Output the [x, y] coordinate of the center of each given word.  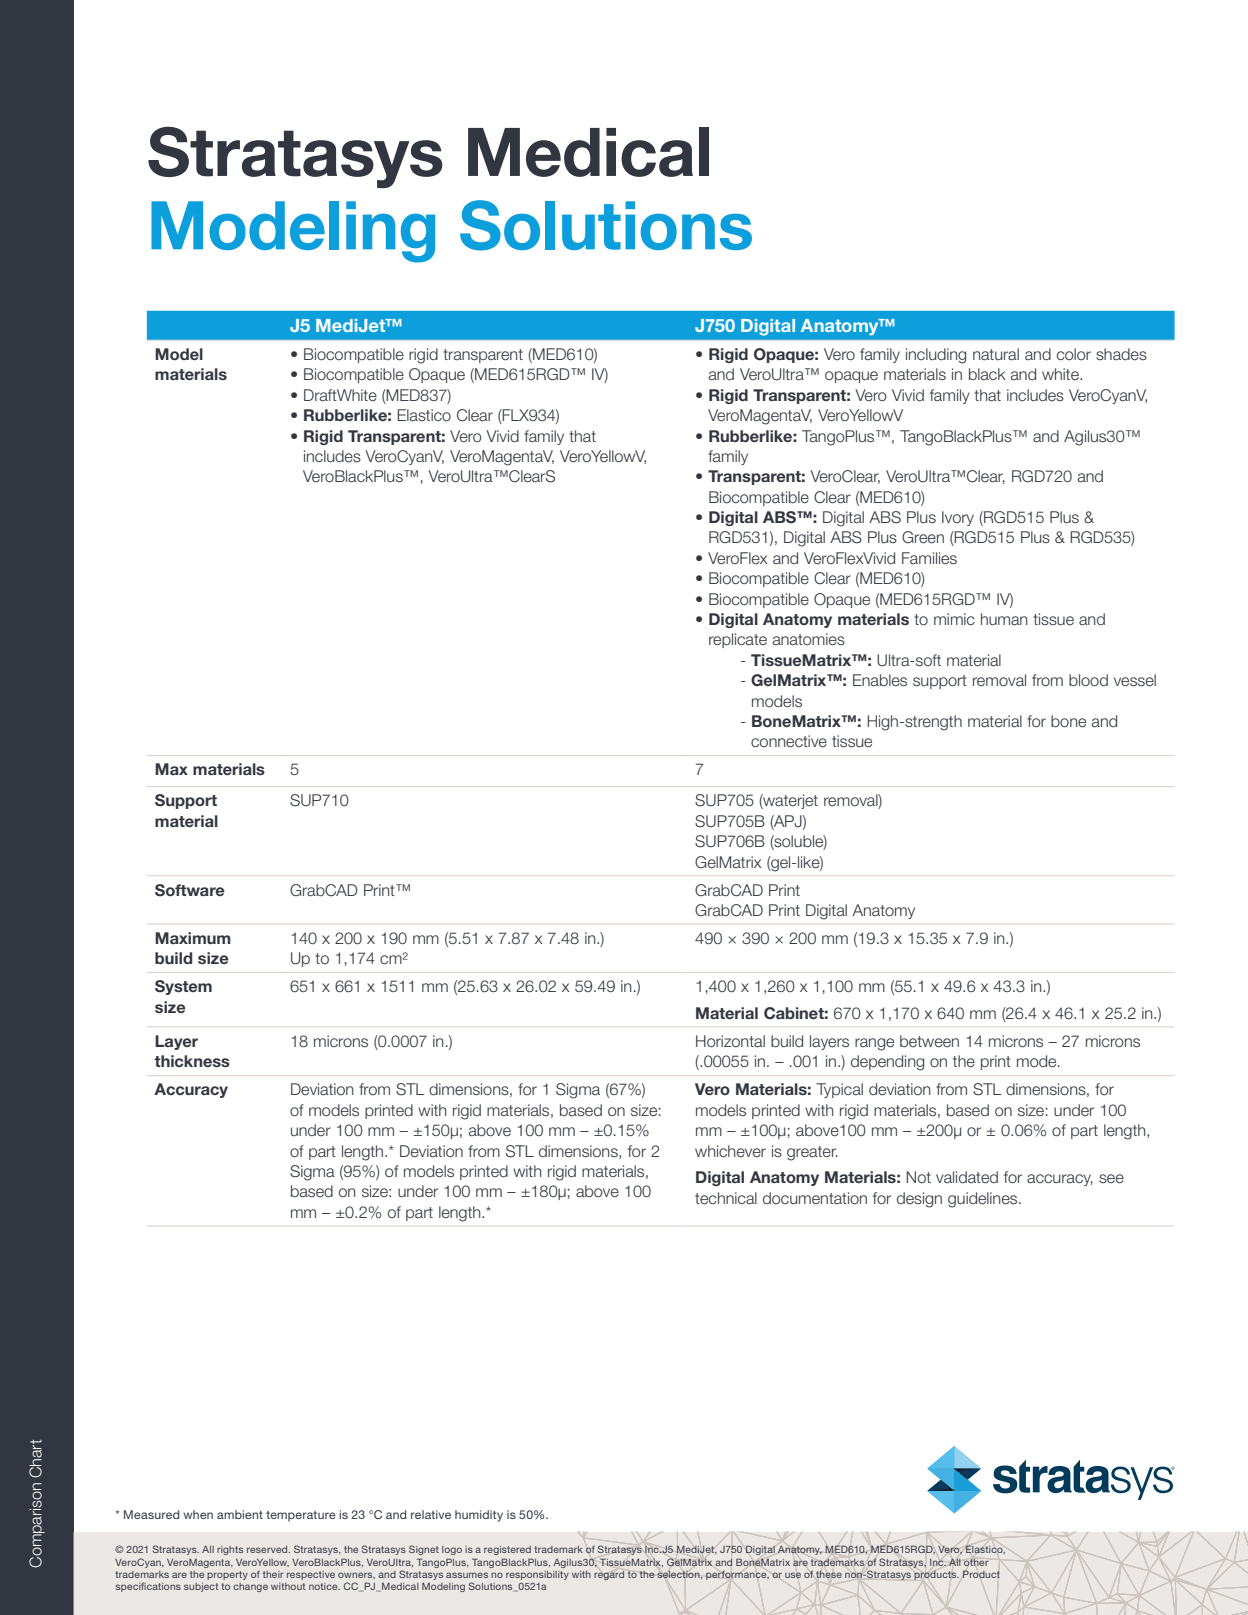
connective [789, 741]
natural [996, 354]
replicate [738, 640]
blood [1088, 680]
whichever [730, 1151]
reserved [268, 1549]
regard [609, 1575]
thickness [192, 1061]
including [936, 356]
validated [967, 1177]
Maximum [193, 938]
